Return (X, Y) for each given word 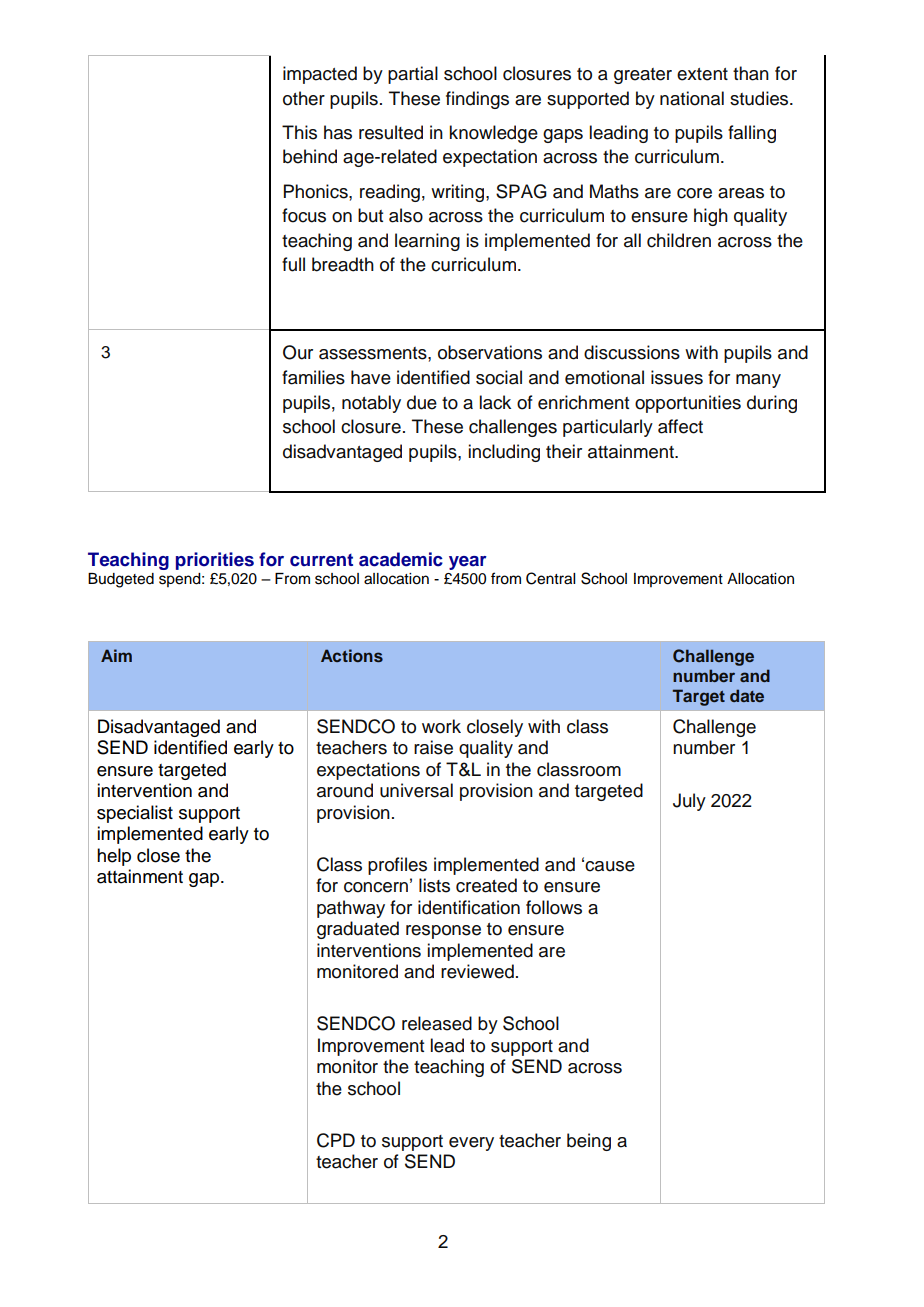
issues (677, 377)
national (692, 98)
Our (298, 352)
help (114, 857)
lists (434, 885)
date (747, 695)
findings (477, 100)
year (468, 563)
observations (490, 352)
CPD (336, 1140)
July (689, 802)
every (471, 1144)
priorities (215, 561)
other (304, 98)
